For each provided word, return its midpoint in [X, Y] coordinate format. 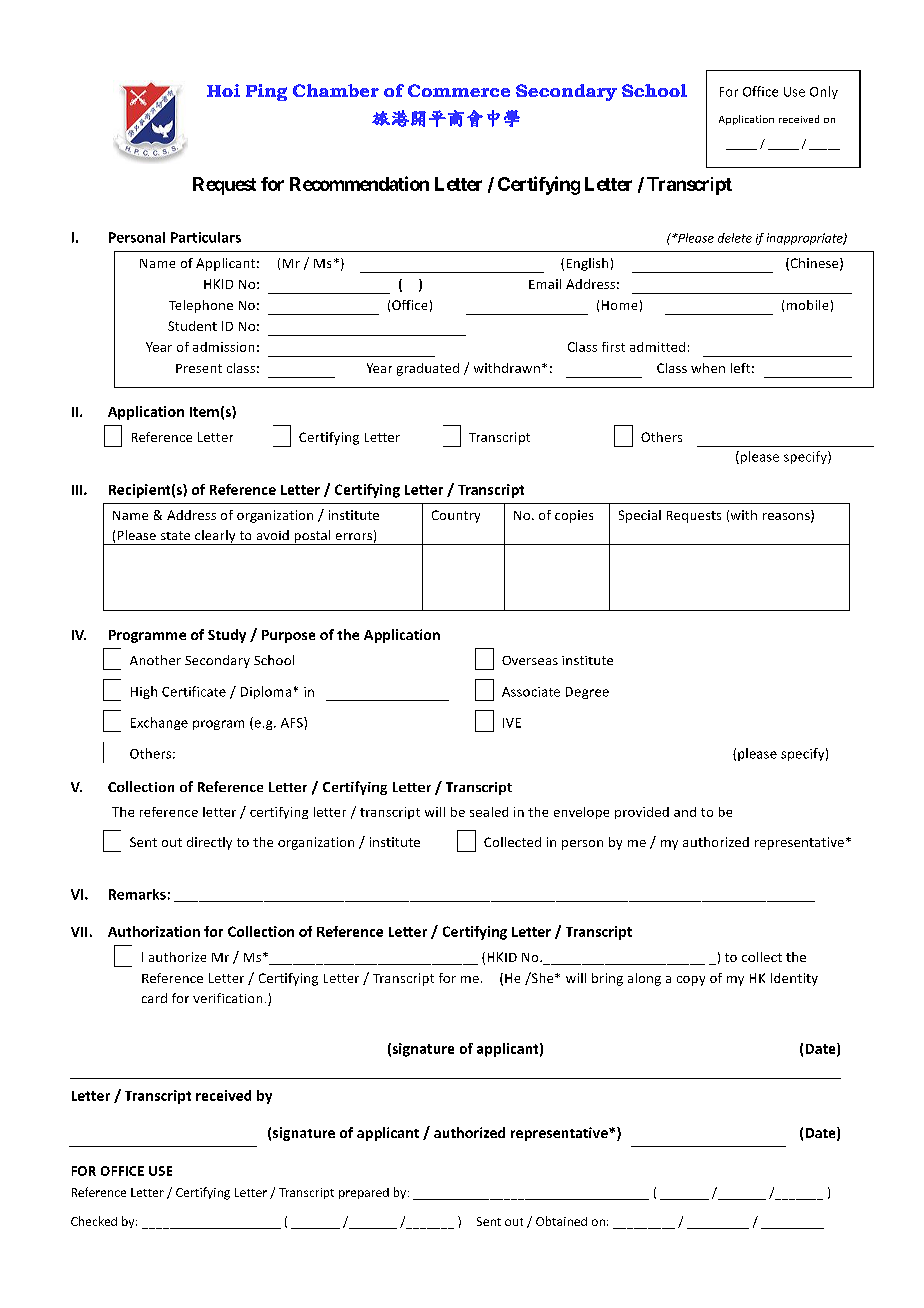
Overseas [530, 660]
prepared [364, 1193]
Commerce [459, 90]
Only [824, 92]
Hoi [223, 90]
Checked [94, 1221]
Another [155, 660]
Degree [587, 693]
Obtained [561, 1221]
